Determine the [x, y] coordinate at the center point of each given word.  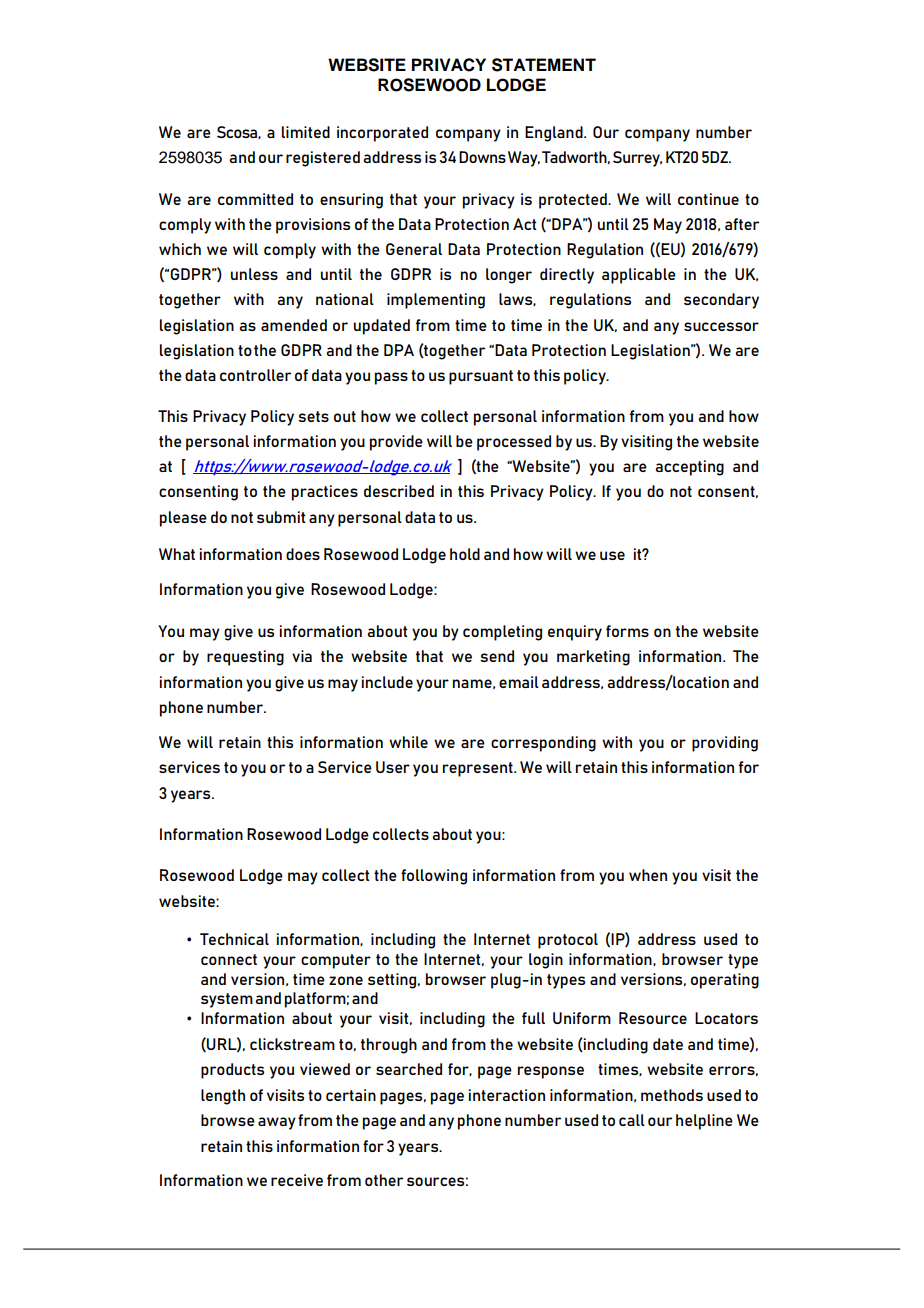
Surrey [637, 159]
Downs [482, 157]
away [277, 1123]
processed [514, 443]
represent [479, 769]
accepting [689, 468]
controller [255, 375]
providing [725, 744]
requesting [245, 658]
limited [306, 132]
